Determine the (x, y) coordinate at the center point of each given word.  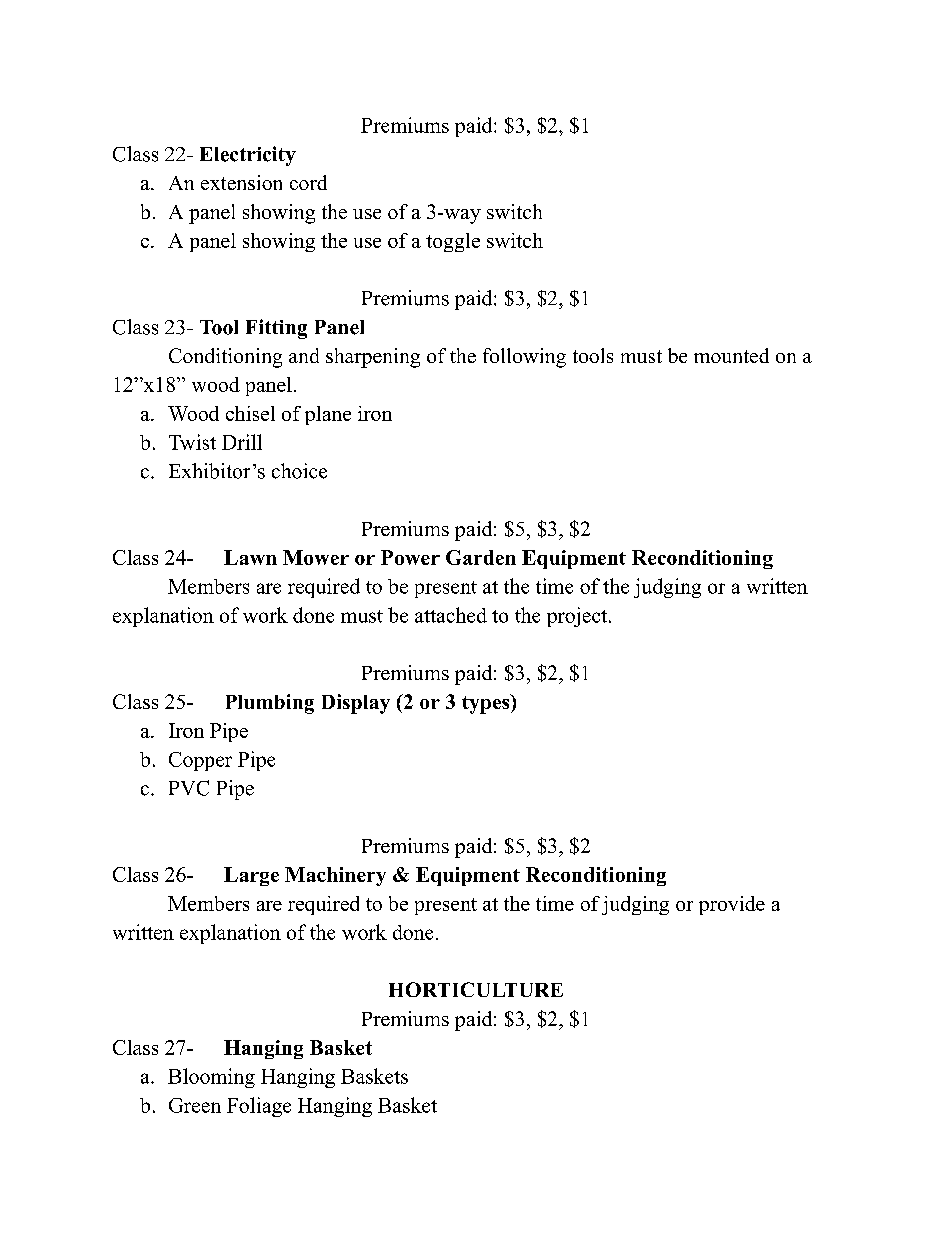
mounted (731, 355)
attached (451, 615)
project (578, 617)
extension (241, 182)
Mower (316, 557)
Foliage (259, 1107)
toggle (453, 242)
